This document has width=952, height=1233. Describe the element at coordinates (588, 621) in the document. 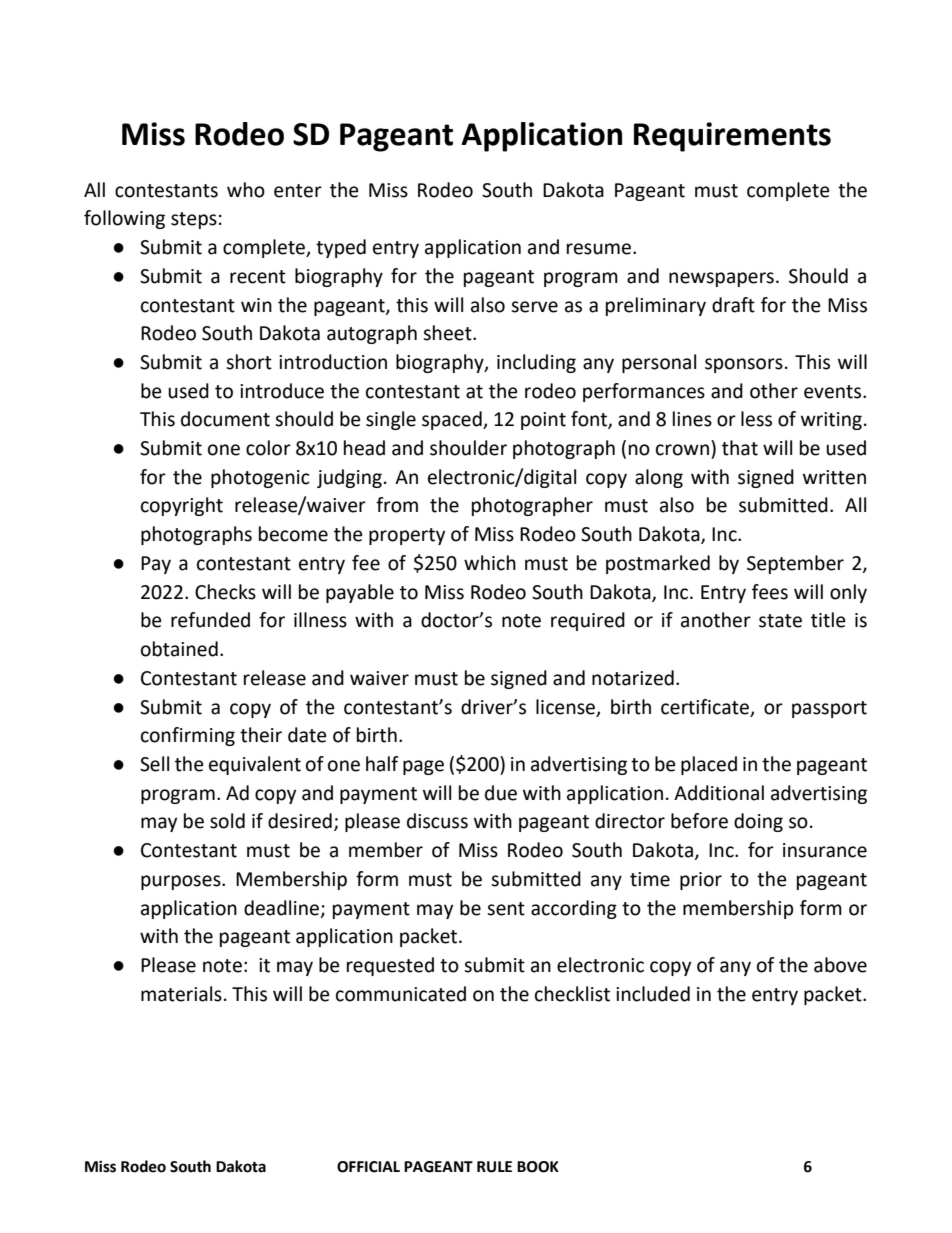

I see `required` at that location.
